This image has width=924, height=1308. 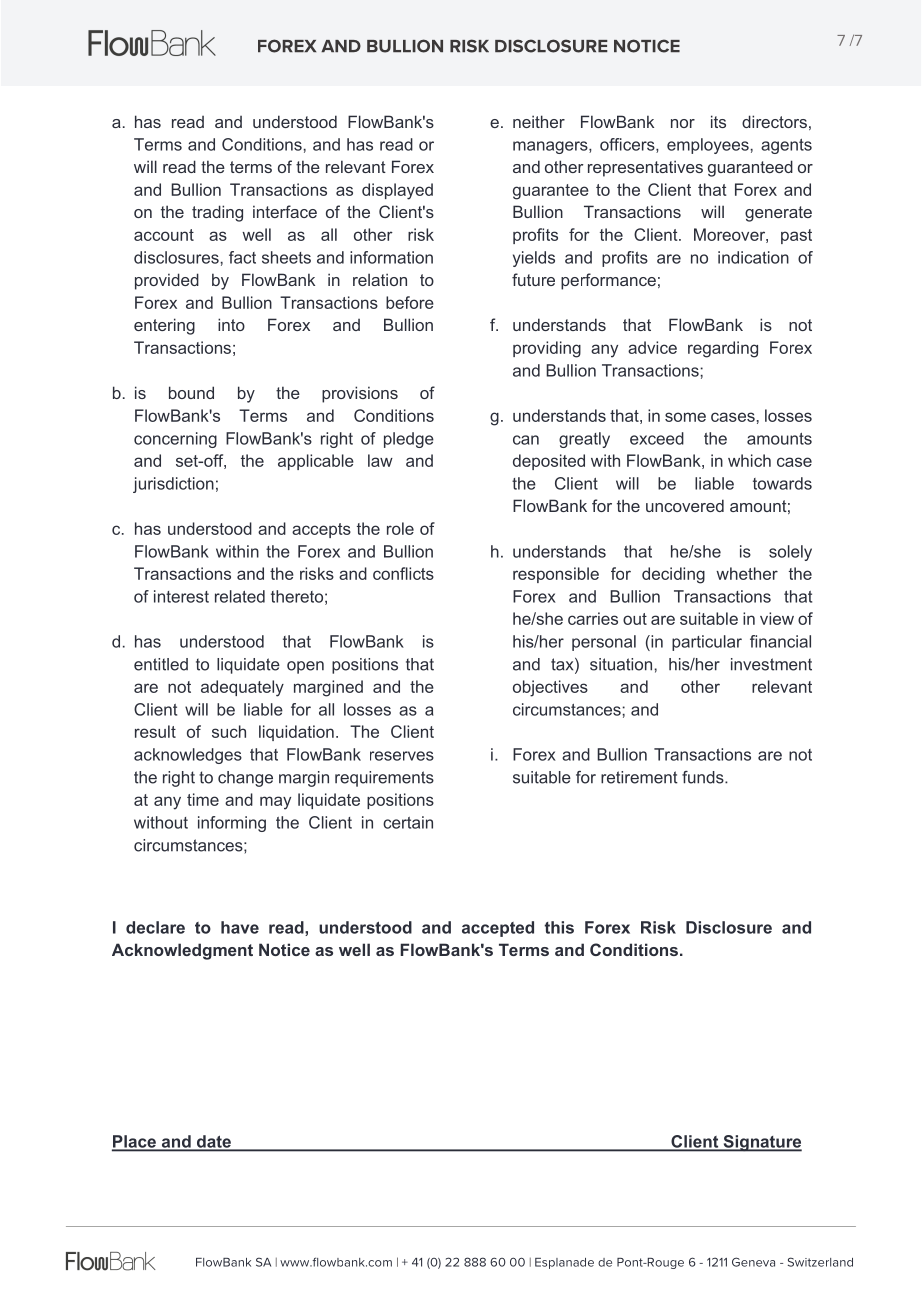 What do you see at coordinates (704, 777) in the image?
I see `funds` at bounding box center [704, 777].
